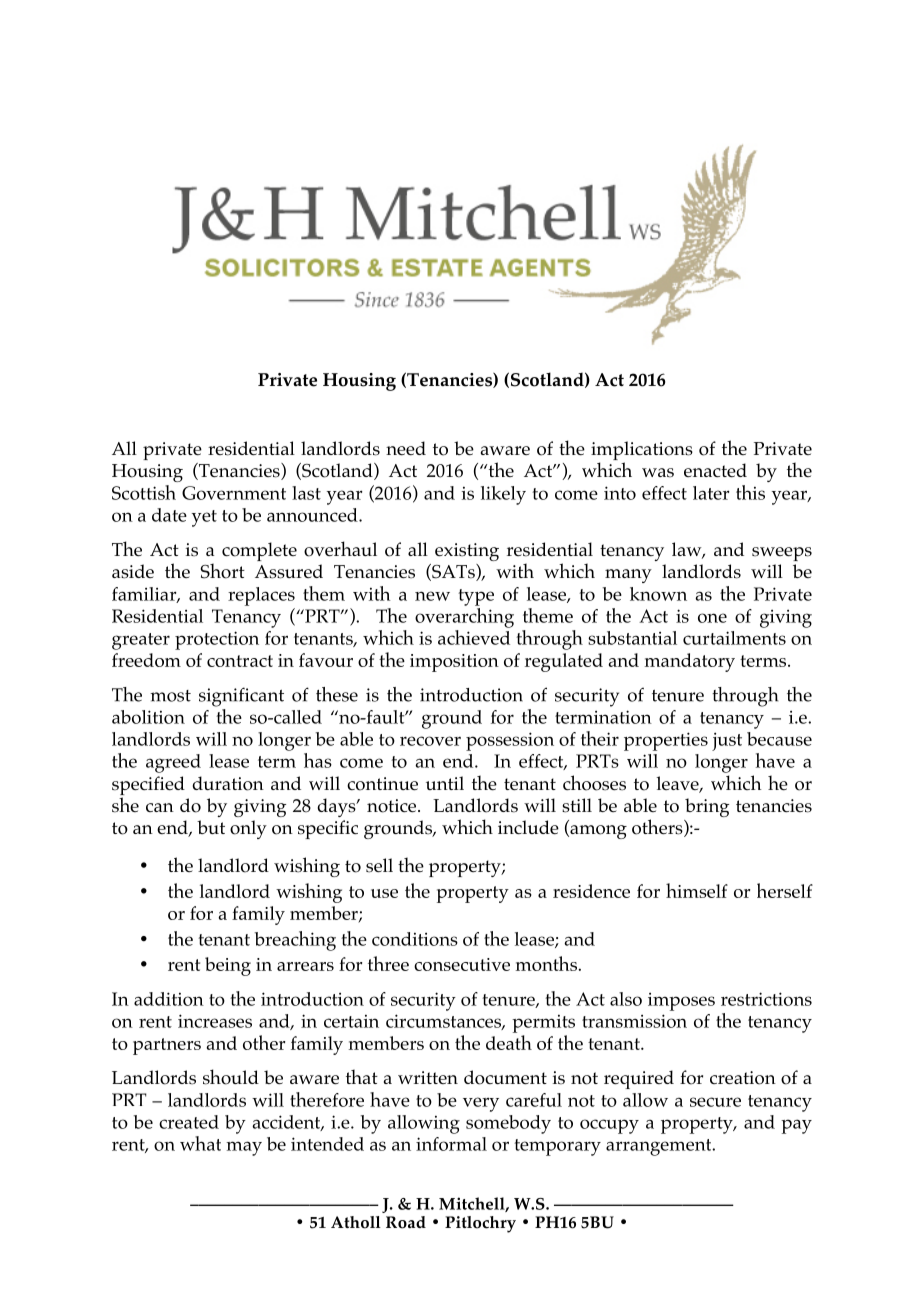  Describe the element at coordinates (215, 1021) in the screenshot. I see `increases` at that location.
